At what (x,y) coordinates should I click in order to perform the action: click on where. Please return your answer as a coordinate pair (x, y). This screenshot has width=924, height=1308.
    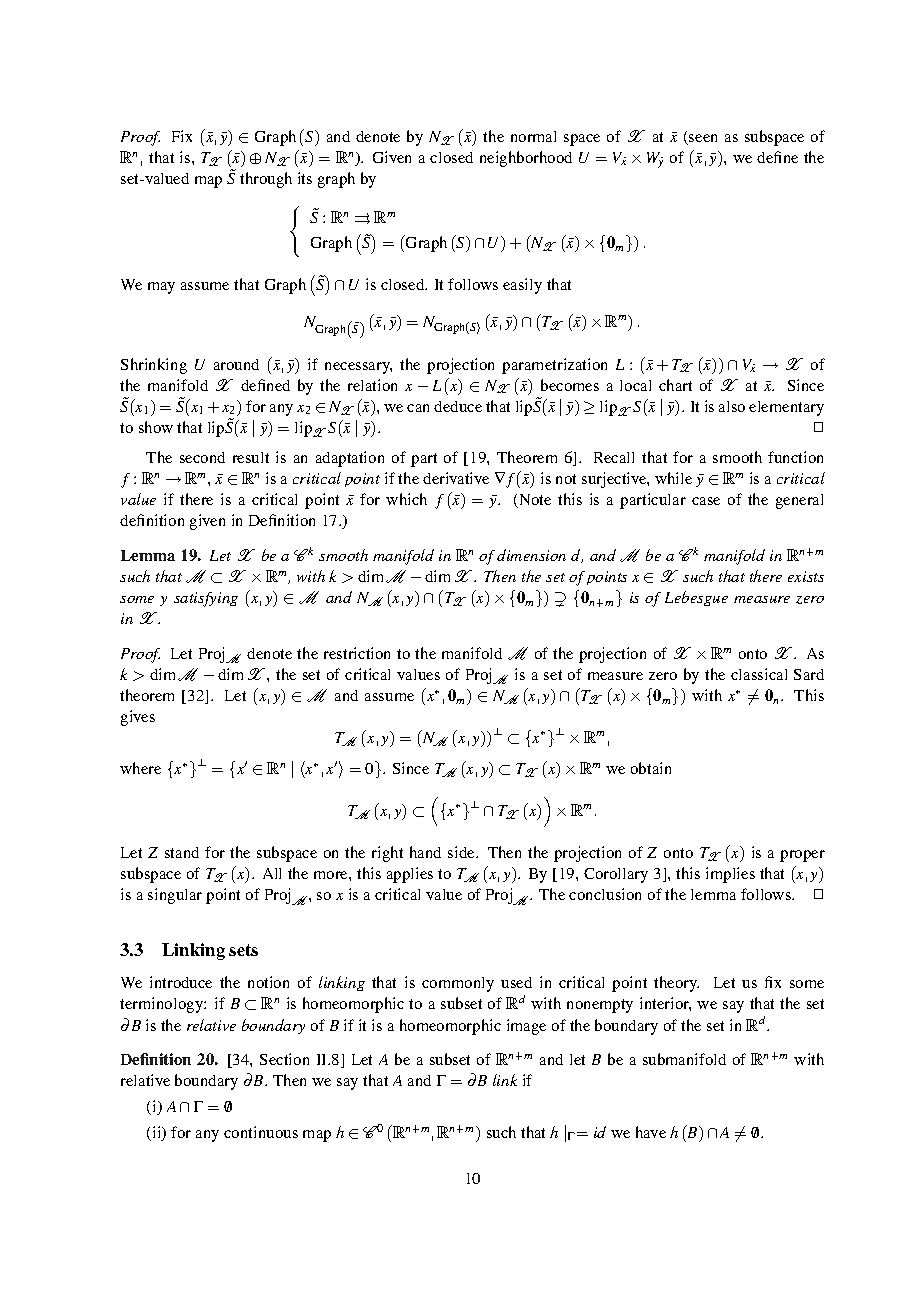
    Looking at the image, I should click on (140, 768).
